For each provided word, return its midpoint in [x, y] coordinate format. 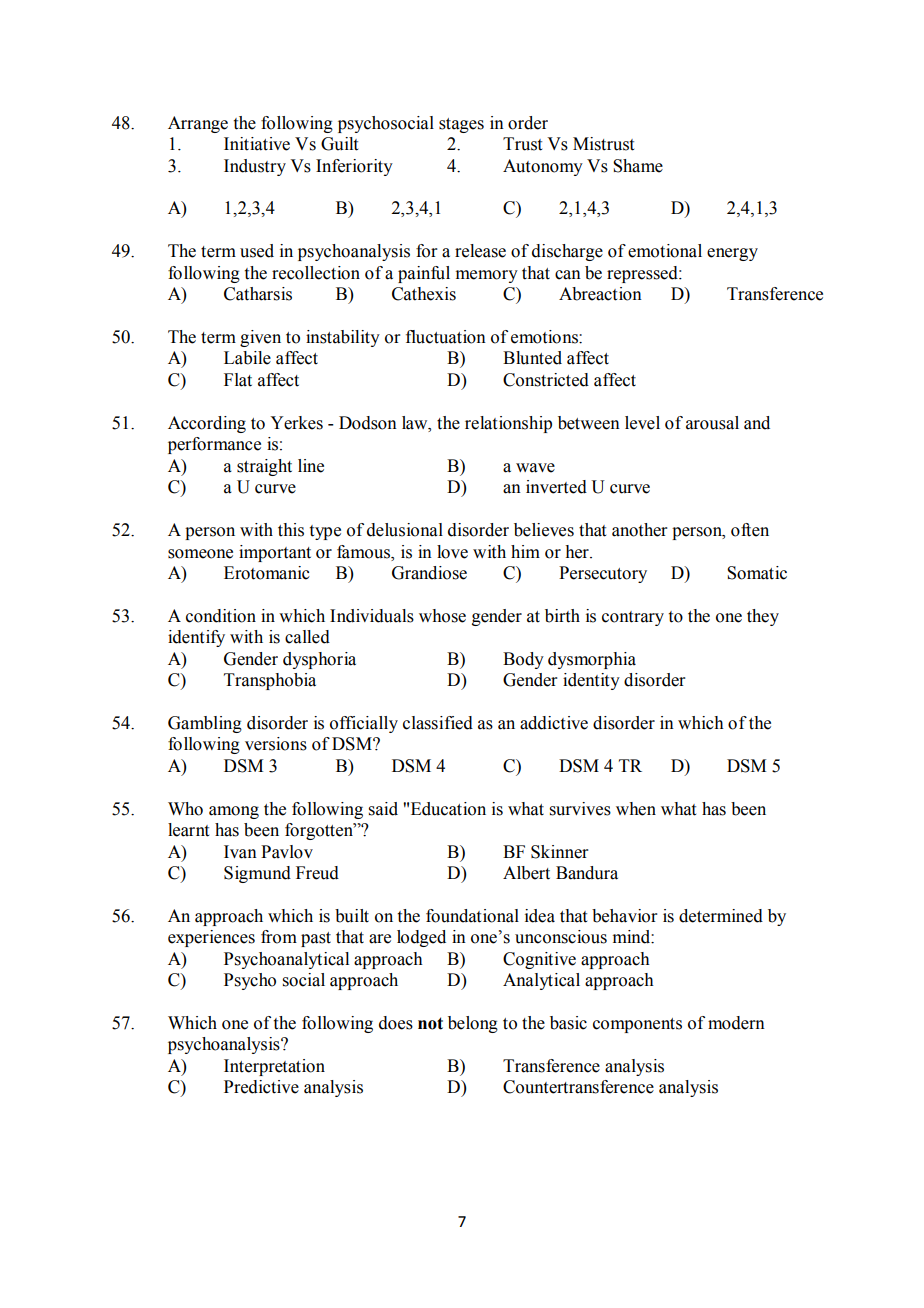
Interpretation [274, 1067]
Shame [638, 166]
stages [461, 125]
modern [736, 1023]
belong [473, 1024]
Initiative [257, 144]
